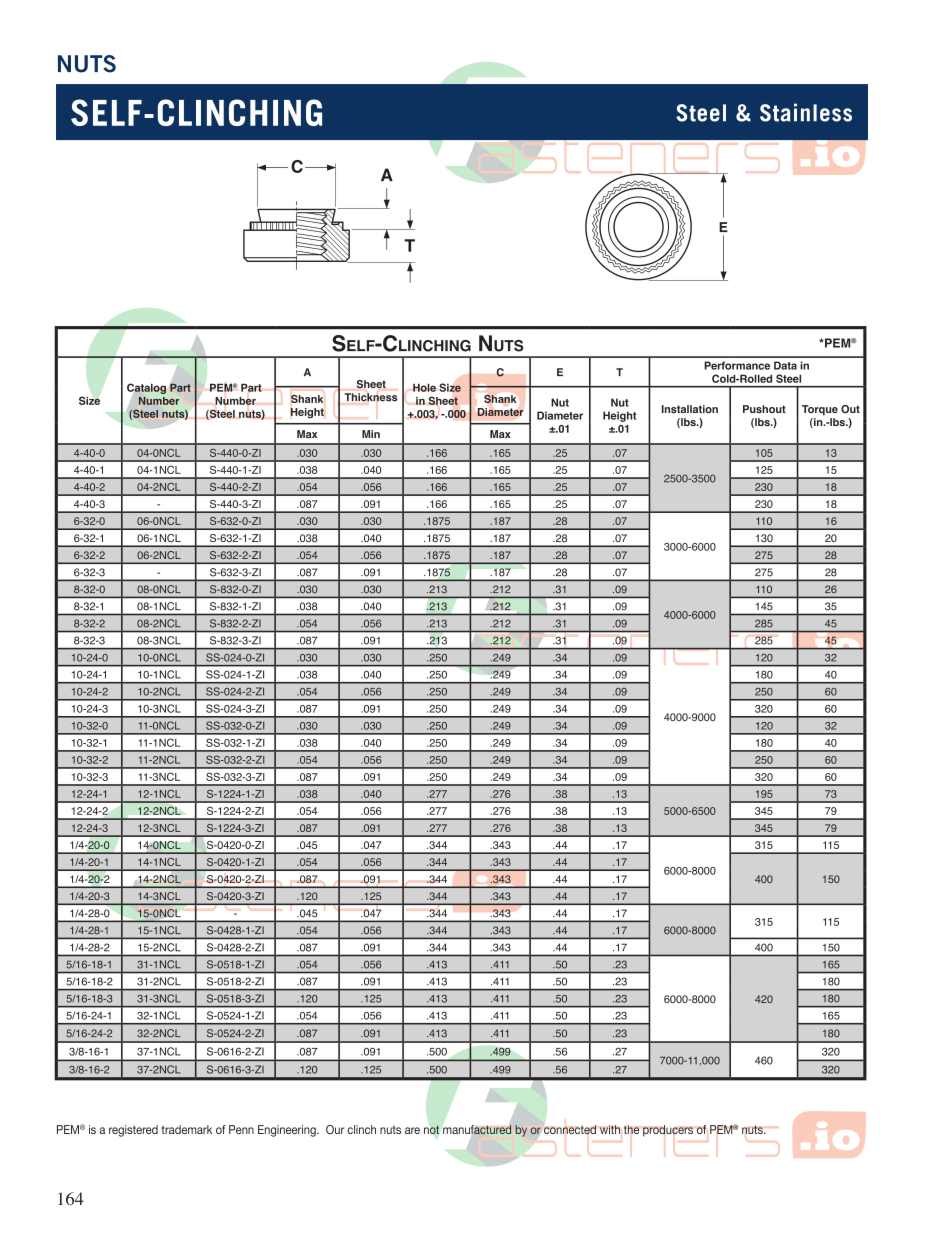  What do you see at coordinates (806, 112) in the screenshot?
I see `Stainless` at bounding box center [806, 112].
